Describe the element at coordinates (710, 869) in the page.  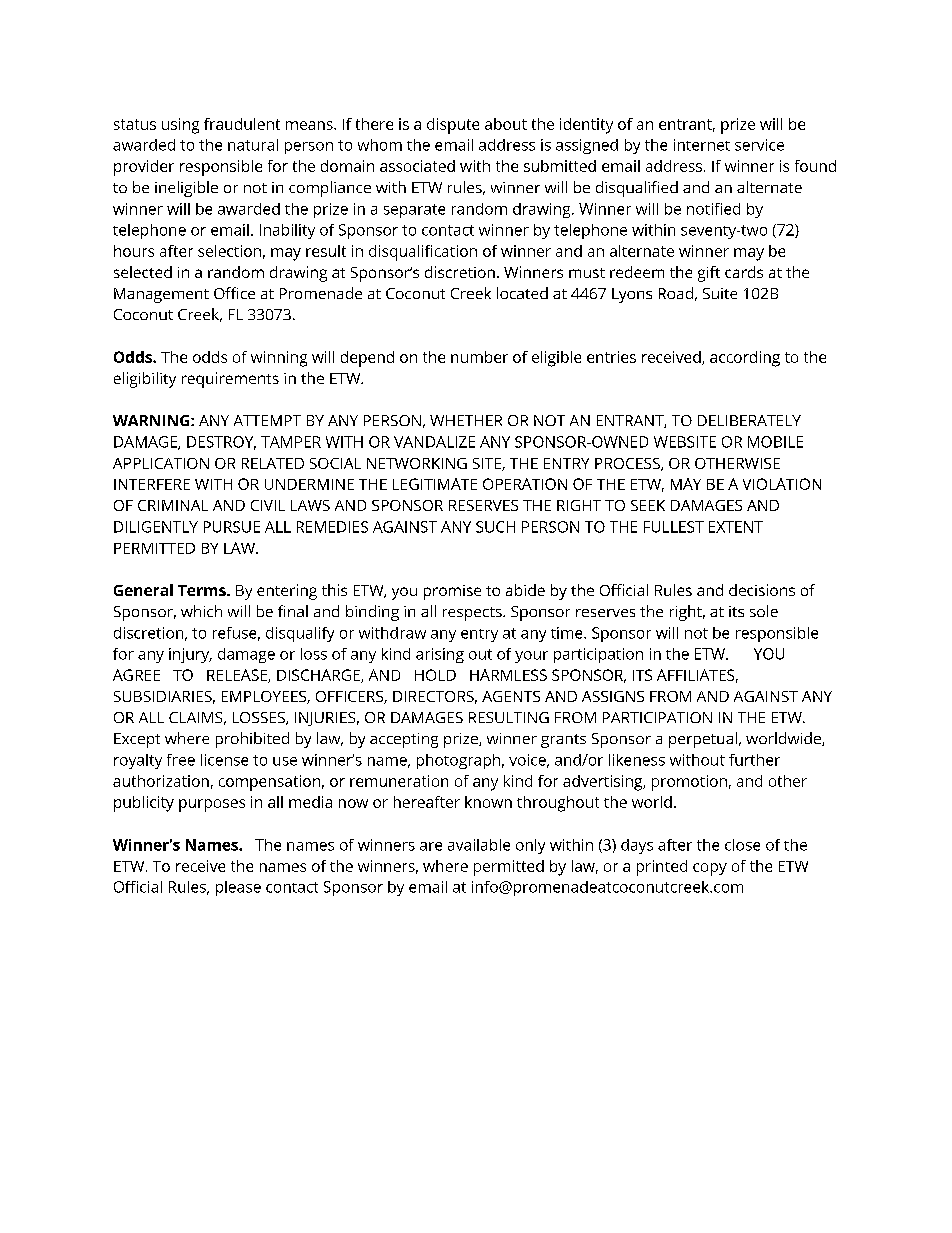
I see `copy` at that location.
